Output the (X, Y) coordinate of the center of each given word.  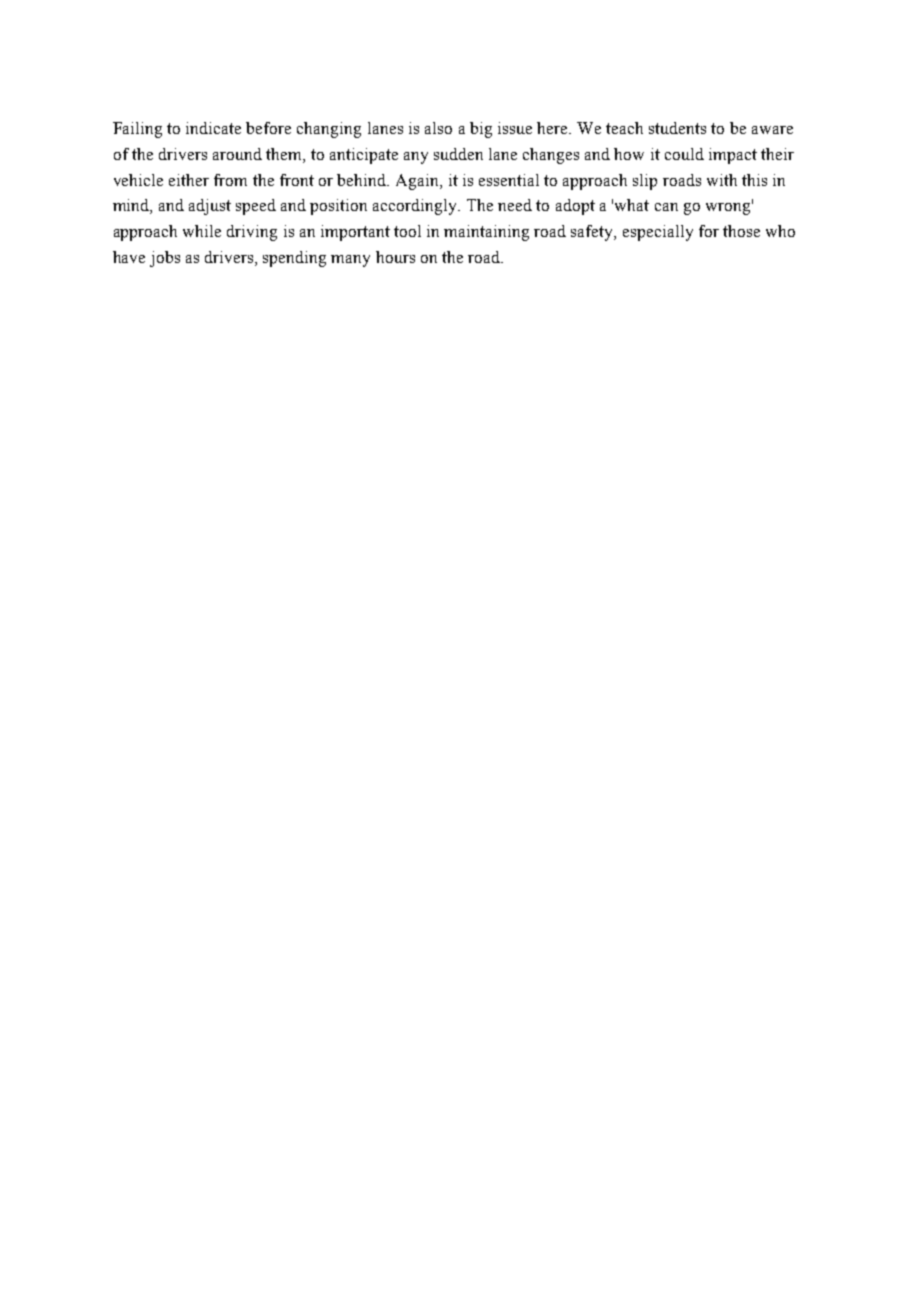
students (677, 128)
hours (395, 257)
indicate (213, 128)
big (481, 130)
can (666, 207)
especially (658, 233)
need (515, 205)
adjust (210, 207)
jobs (165, 259)
